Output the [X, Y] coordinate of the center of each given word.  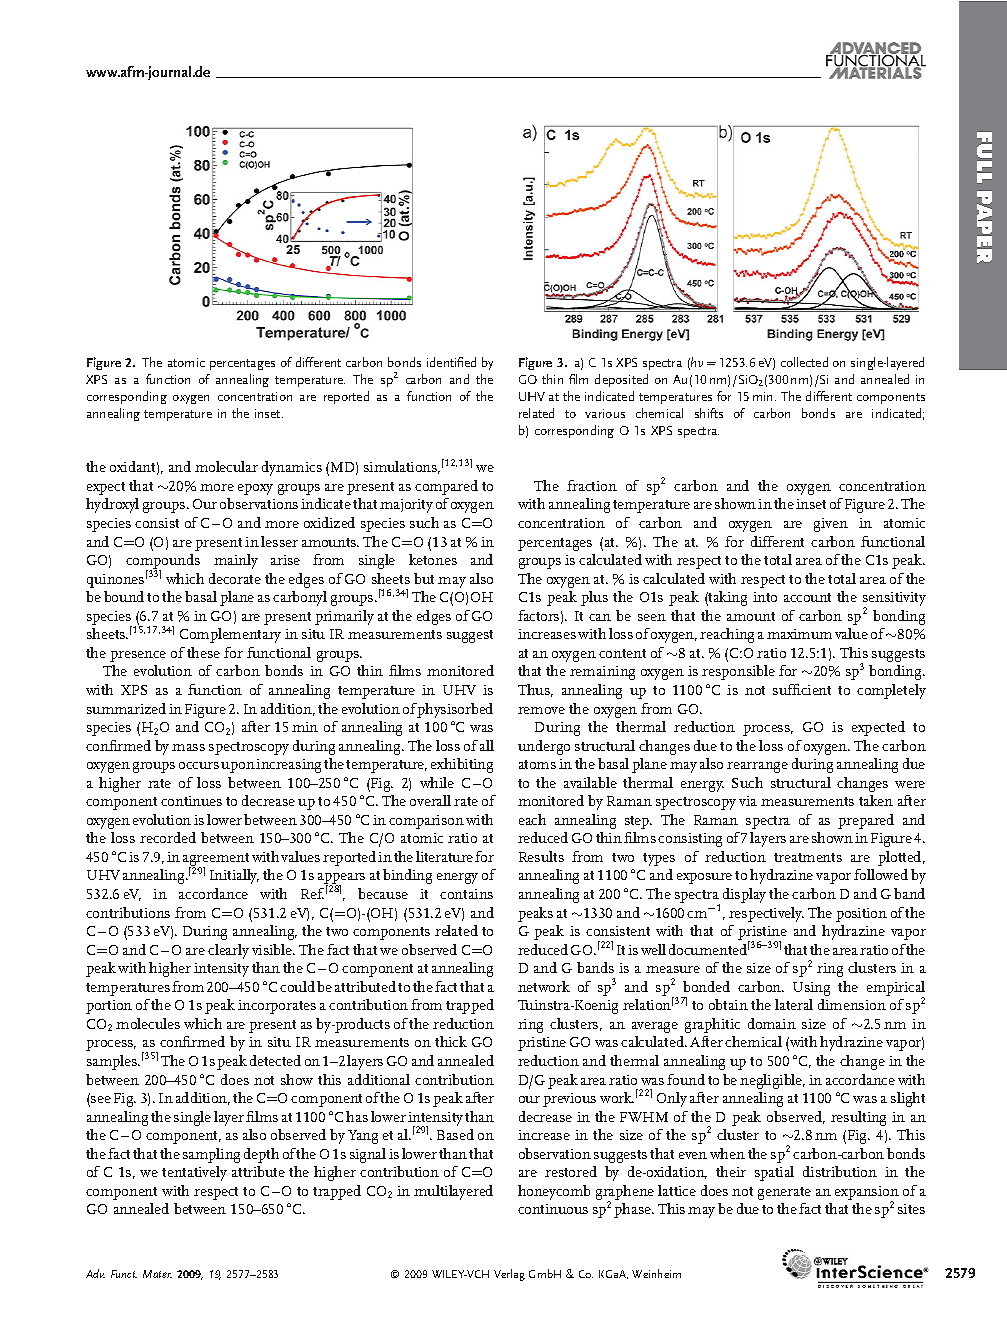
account [807, 597]
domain [772, 1023]
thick [451, 1041]
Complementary [230, 635]
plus [594, 598]
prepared [866, 821]
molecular [226, 466]
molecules [148, 1023]
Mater [157, 1274]
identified [451, 362]
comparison [426, 822]
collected [804, 362]
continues [191, 801]
